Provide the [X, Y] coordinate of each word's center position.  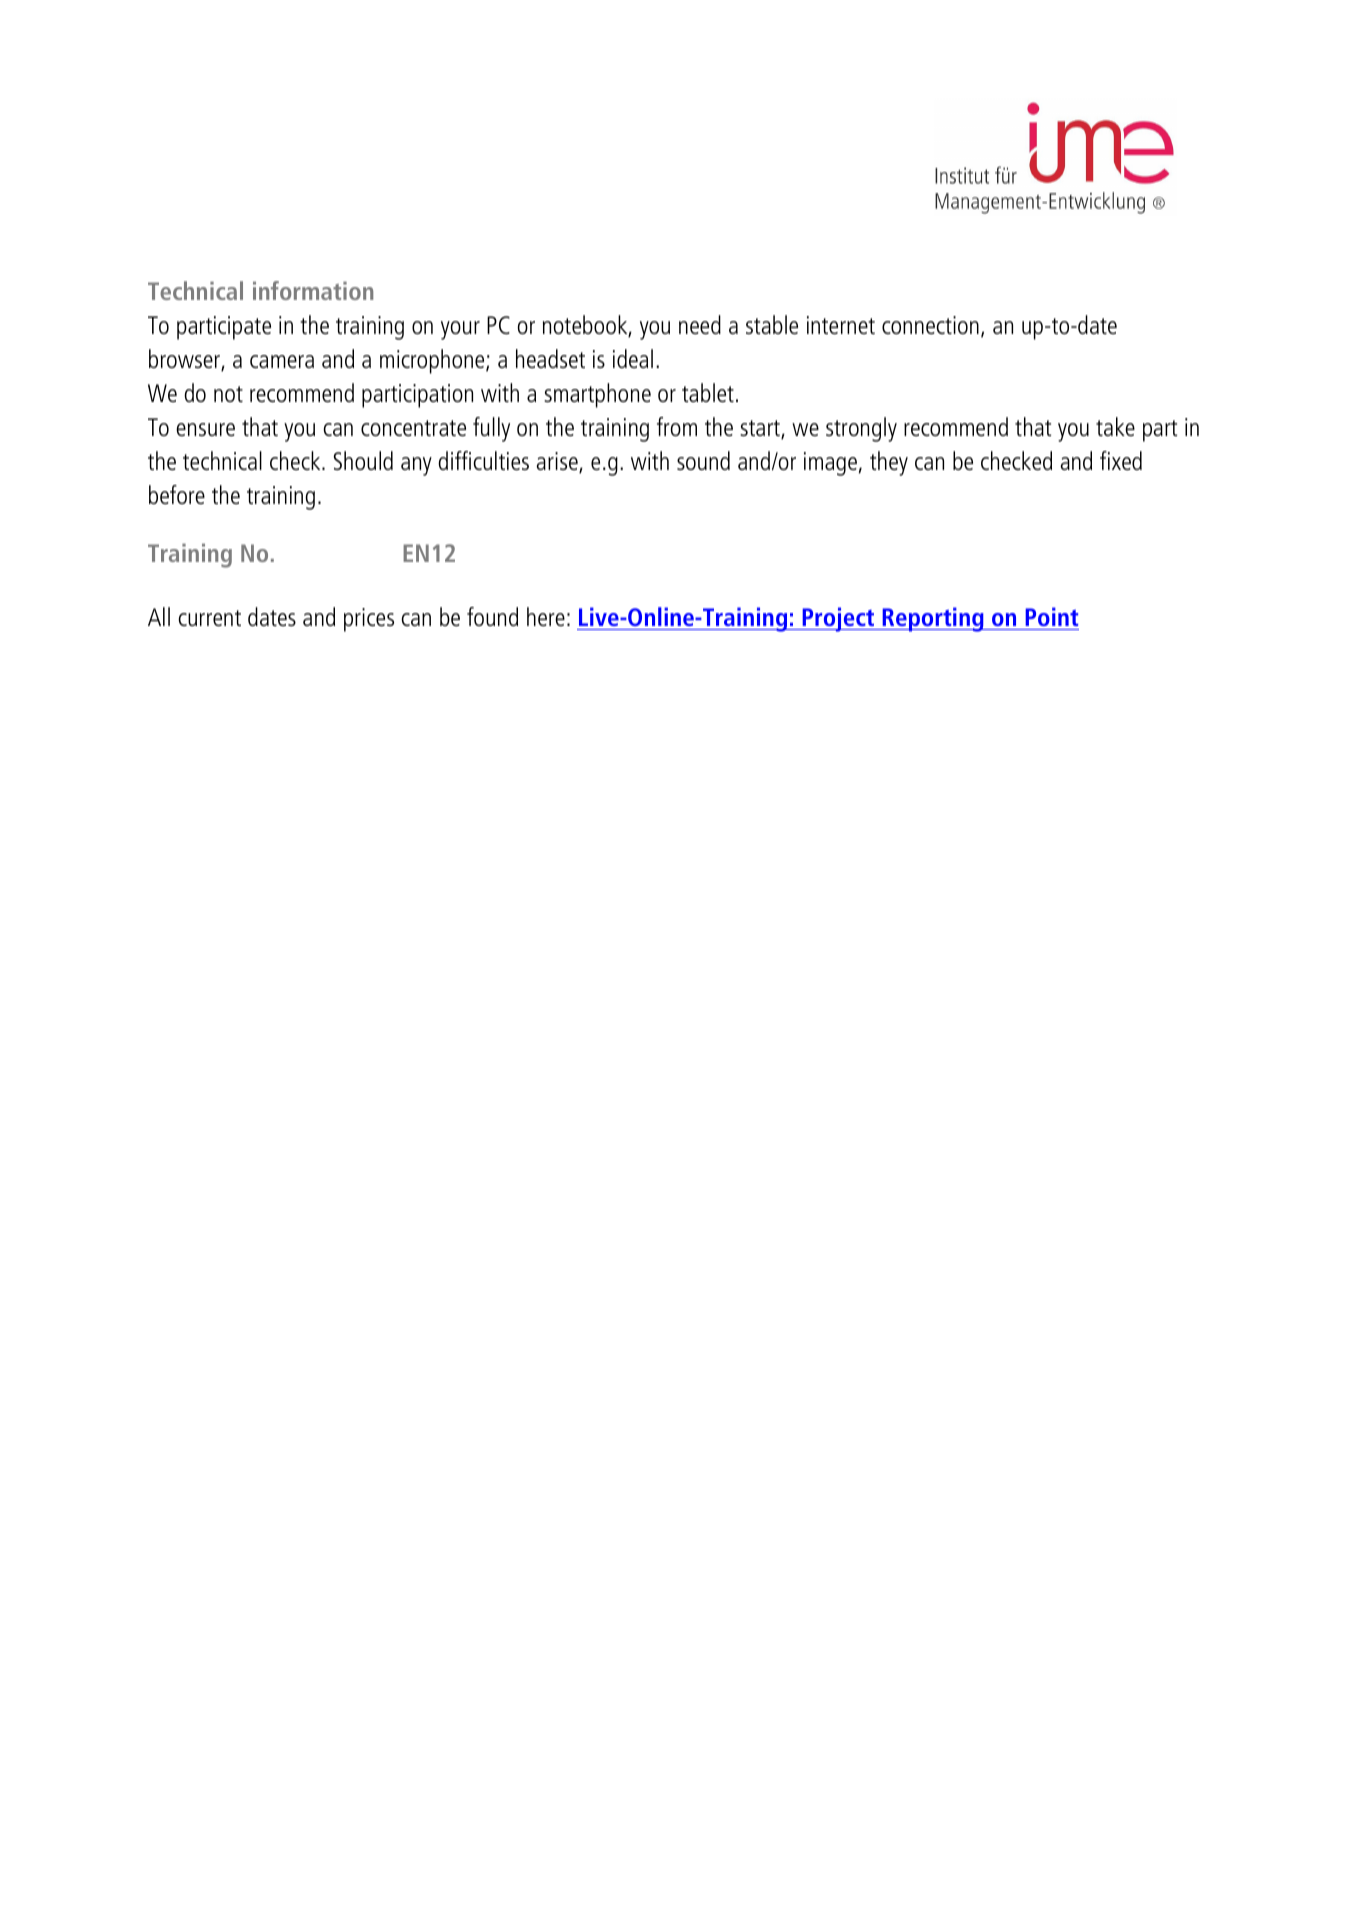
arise [558, 462]
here [546, 616]
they [889, 463]
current [209, 618]
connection [930, 325]
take [1115, 426]
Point [1051, 616]
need [700, 324]
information [313, 290]
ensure [205, 429]
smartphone [597, 395]
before [177, 494]
